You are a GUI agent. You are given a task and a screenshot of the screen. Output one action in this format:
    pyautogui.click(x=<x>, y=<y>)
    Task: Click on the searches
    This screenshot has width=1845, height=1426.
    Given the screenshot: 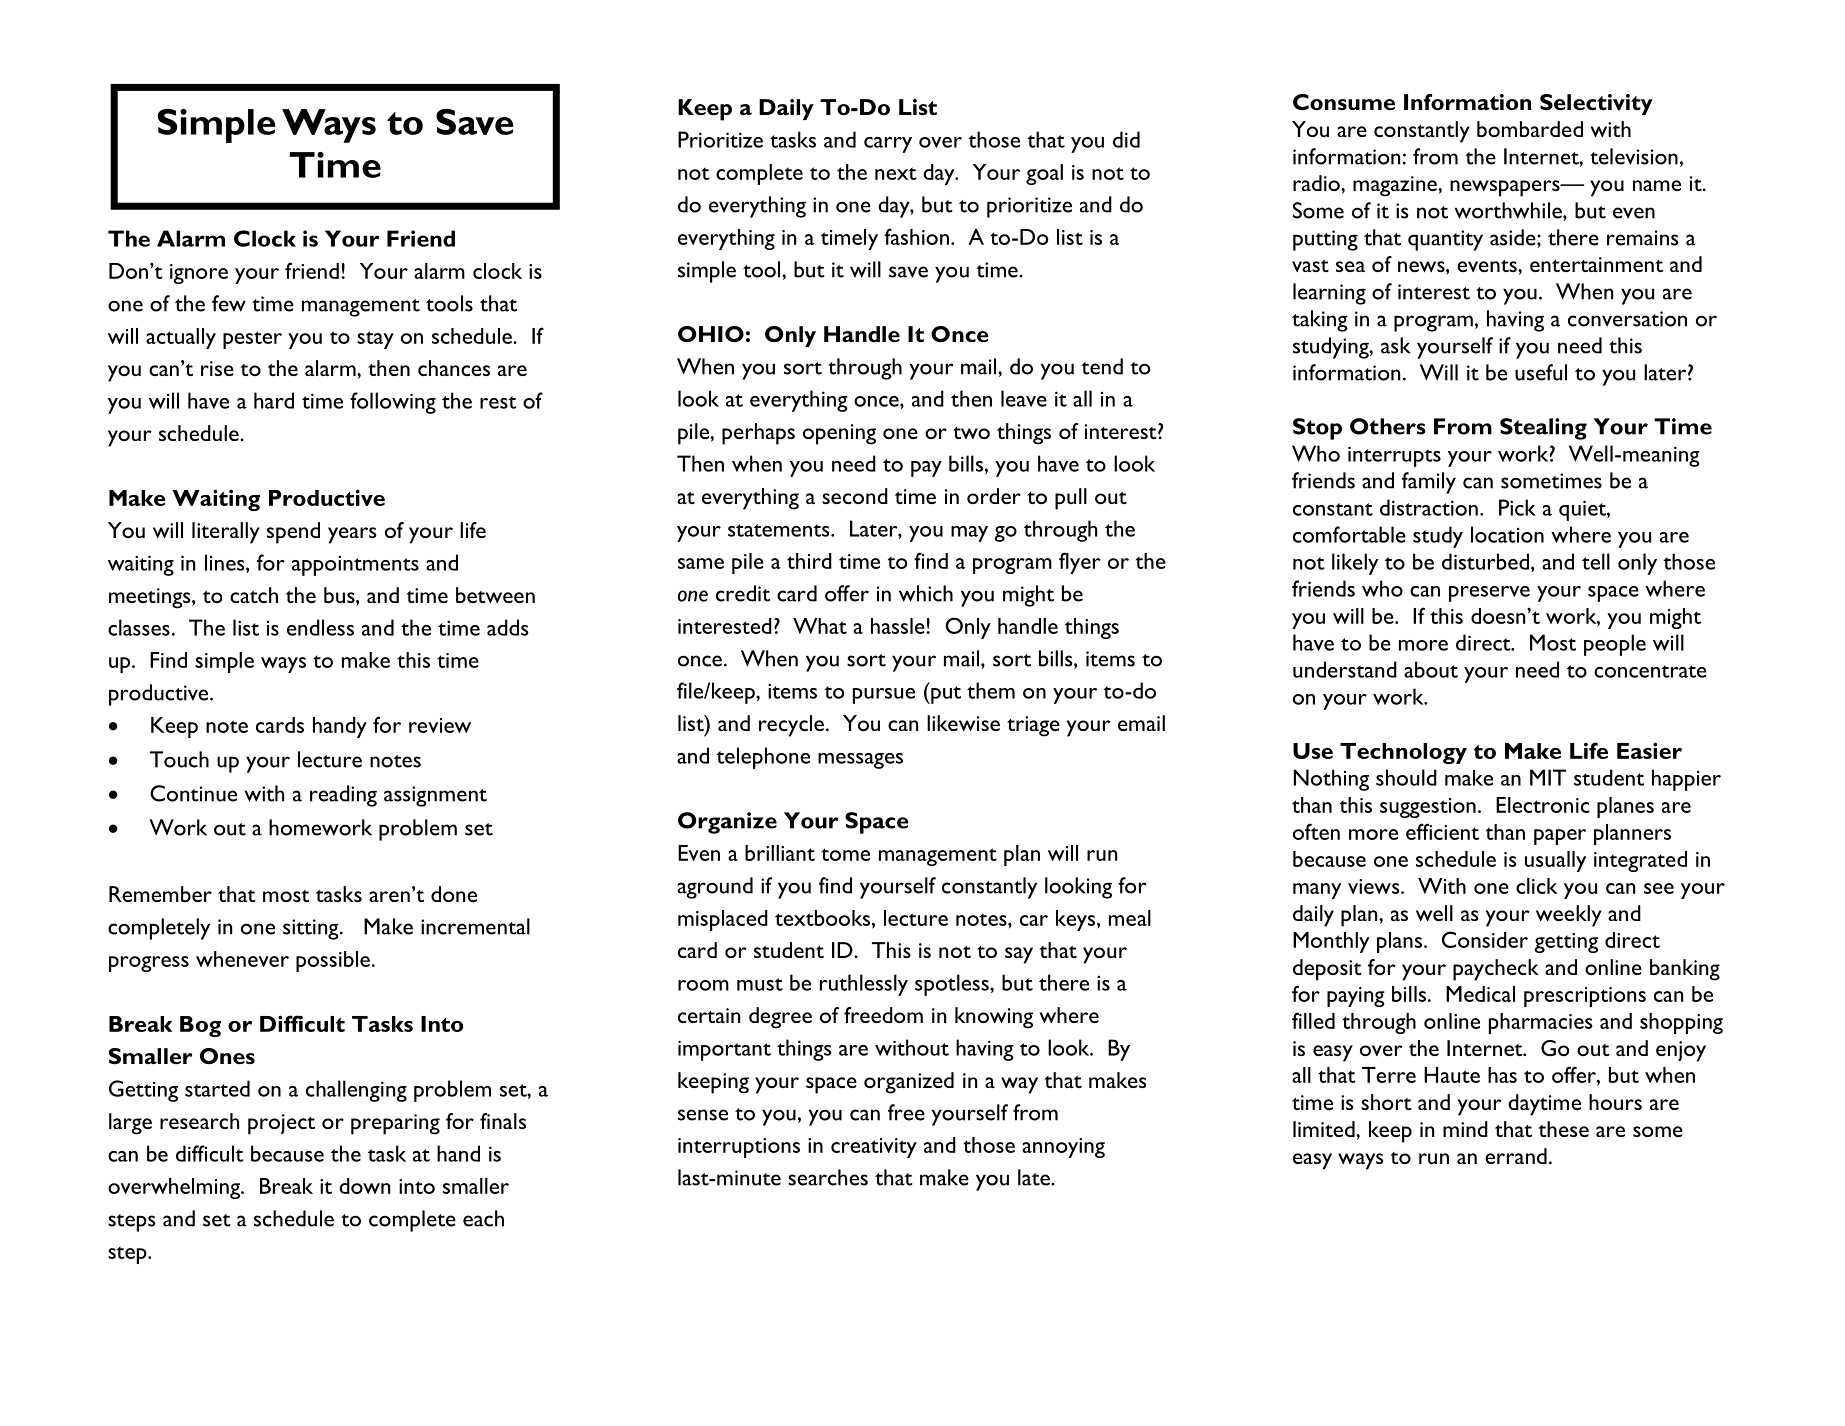 What is the action you would take?
    pyautogui.click(x=828, y=1177)
